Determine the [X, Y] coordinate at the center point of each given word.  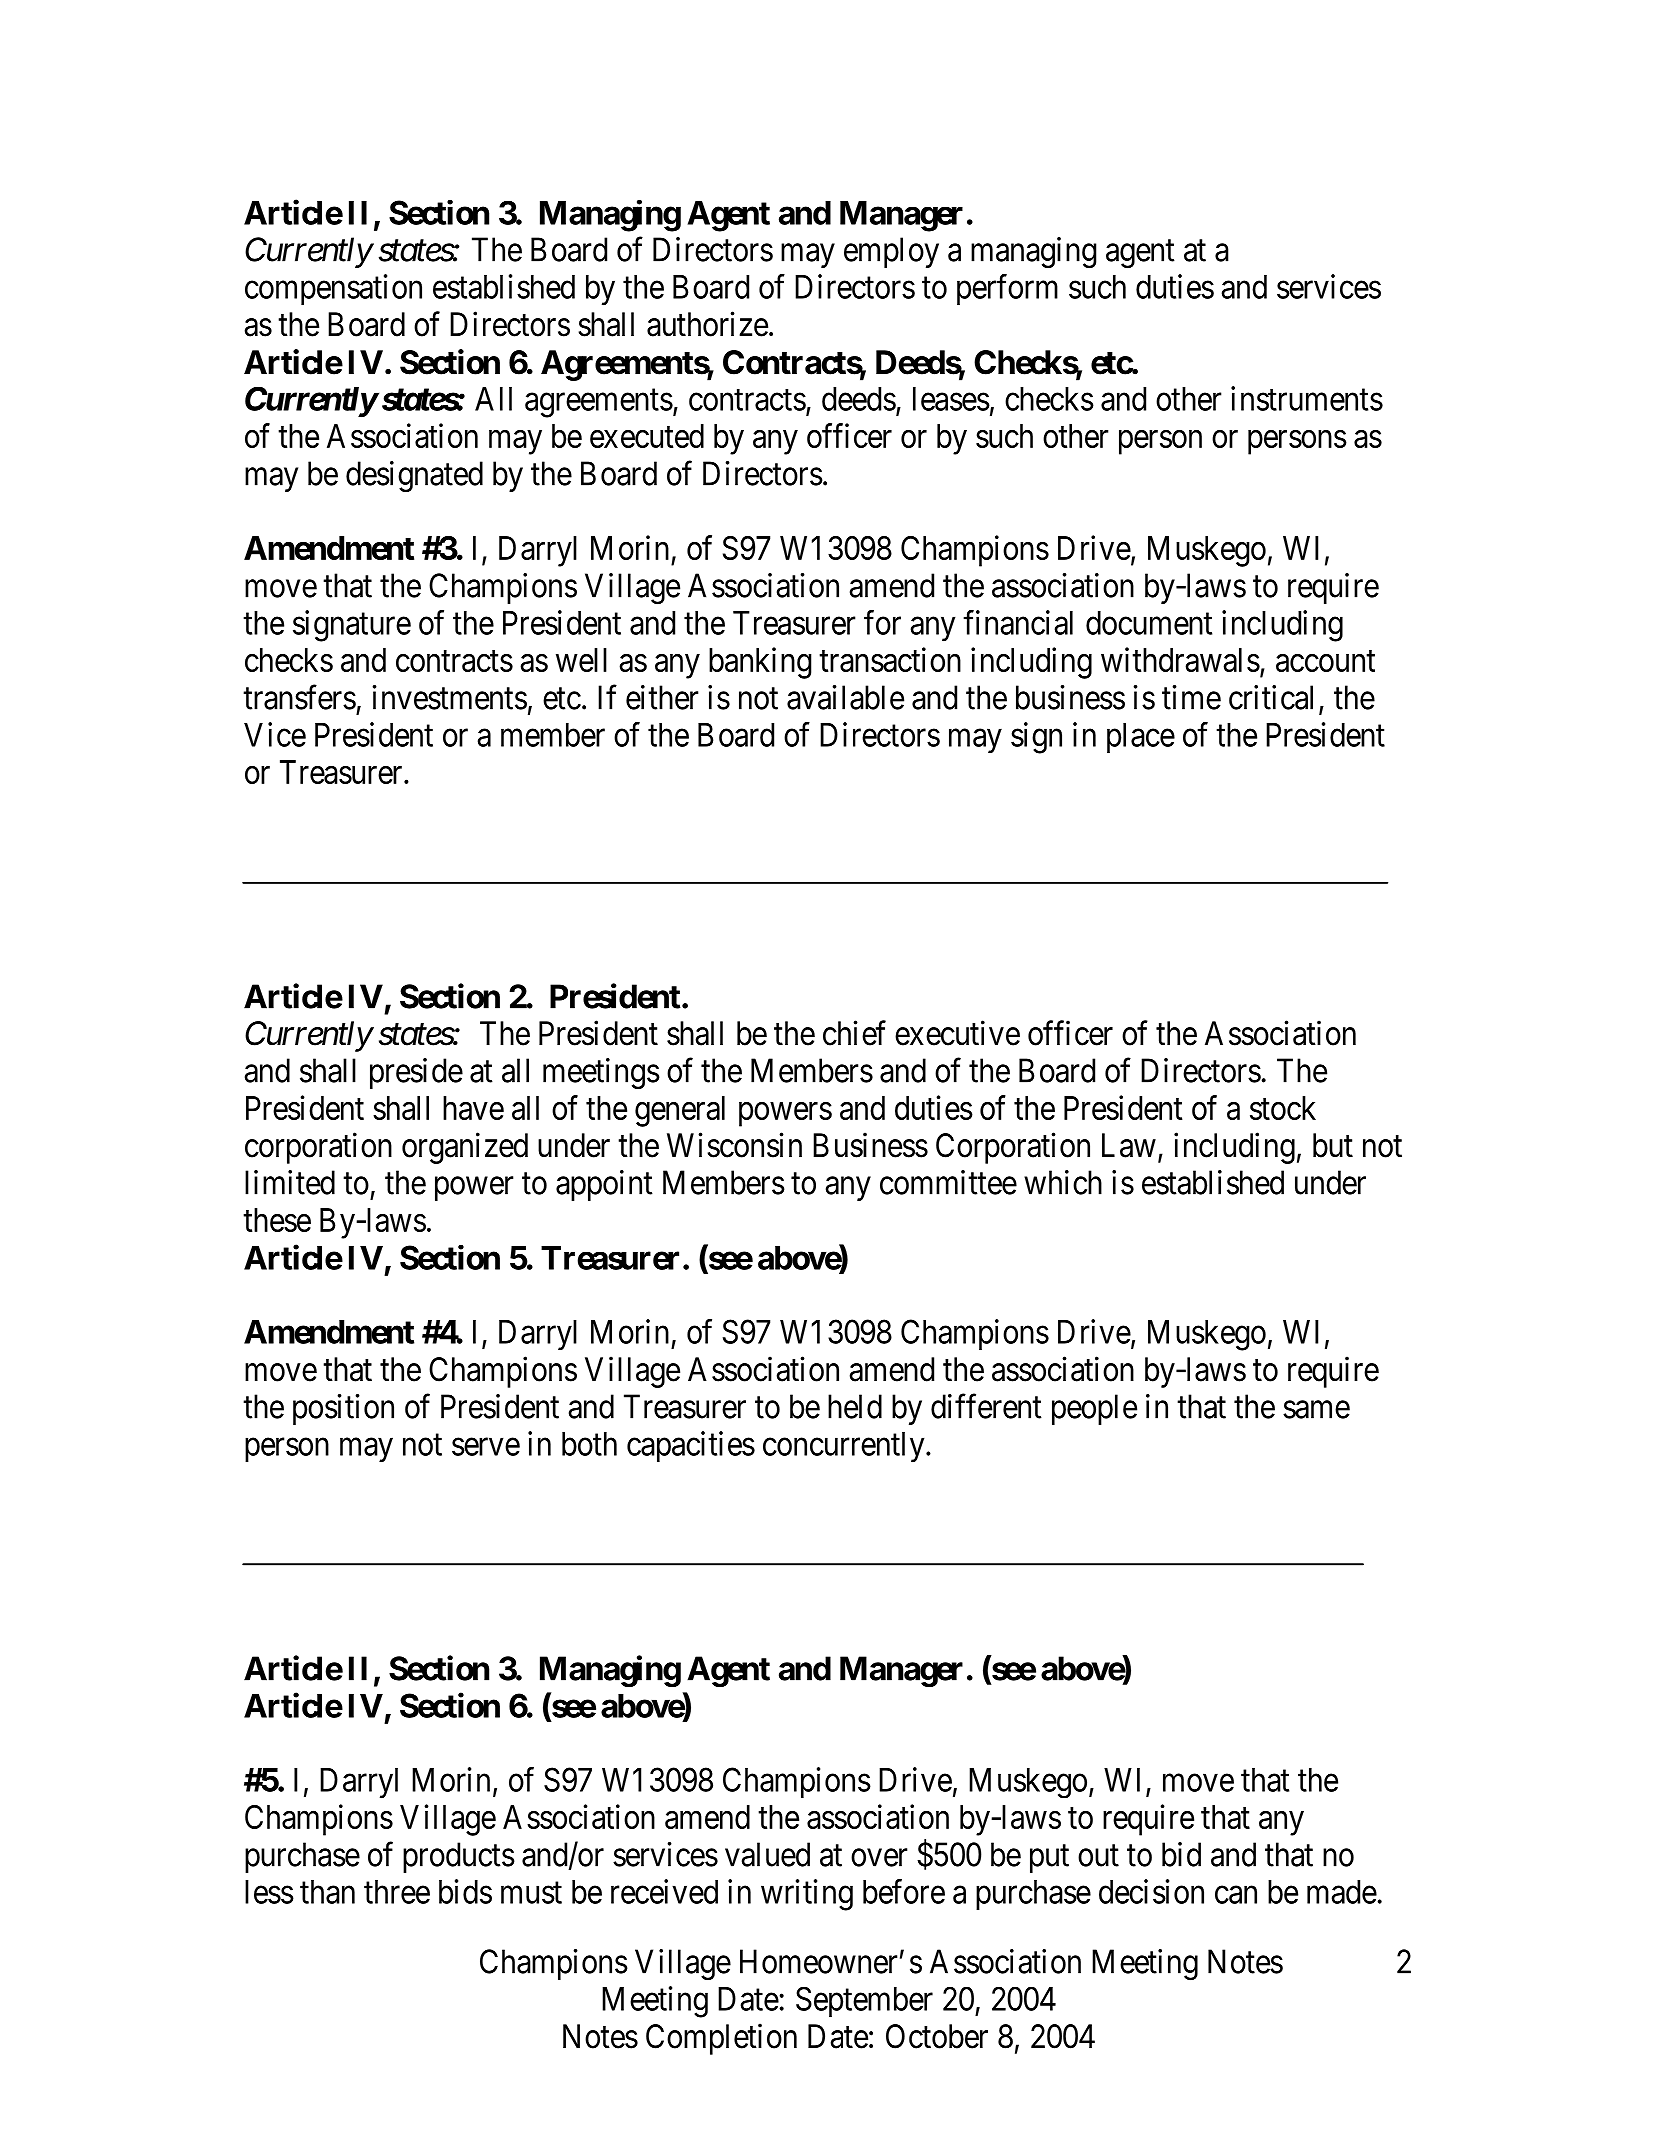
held [855, 1406]
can [1236, 1895]
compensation [333, 289]
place [1141, 738]
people [1094, 1409]
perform [1007, 289]
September [864, 2002]
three [397, 1892]
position [343, 1409]
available [845, 697]
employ [891, 252]
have [473, 1108]
